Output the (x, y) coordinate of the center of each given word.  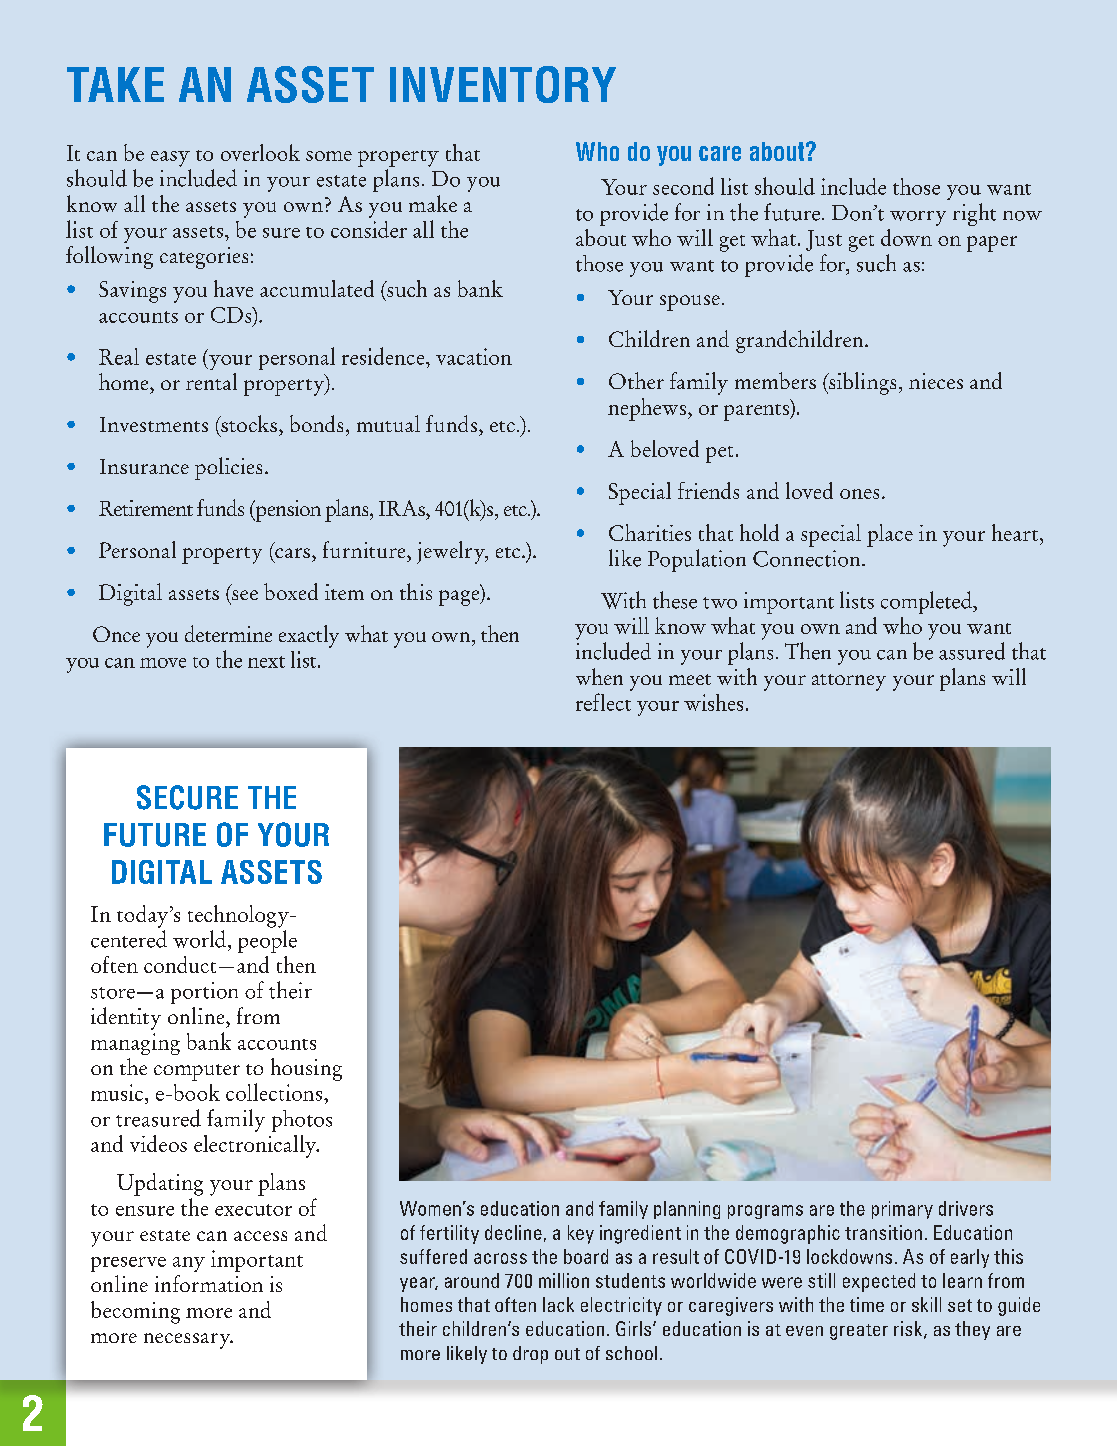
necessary (188, 1341)
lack (558, 1304)
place (890, 535)
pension (287, 511)
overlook (260, 152)
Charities (650, 532)
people (267, 941)
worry (918, 218)
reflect (603, 702)
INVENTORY (503, 84)
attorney (849, 682)
